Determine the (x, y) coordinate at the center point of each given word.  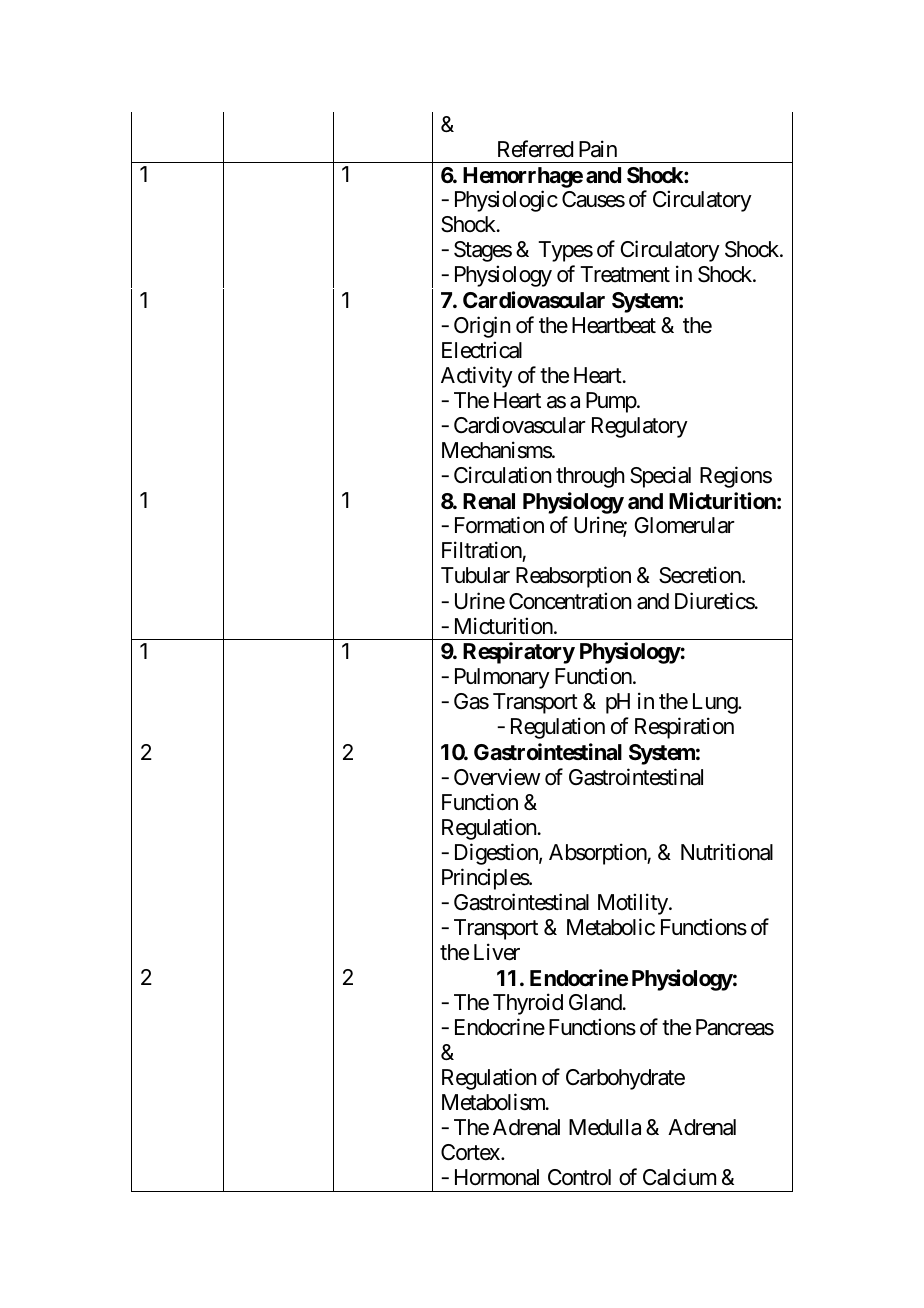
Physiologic (506, 201)
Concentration (570, 601)
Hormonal (497, 1177)
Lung (716, 703)
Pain (598, 149)
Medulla (605, 1127)
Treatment (625, 274)
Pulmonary (502, 678)
